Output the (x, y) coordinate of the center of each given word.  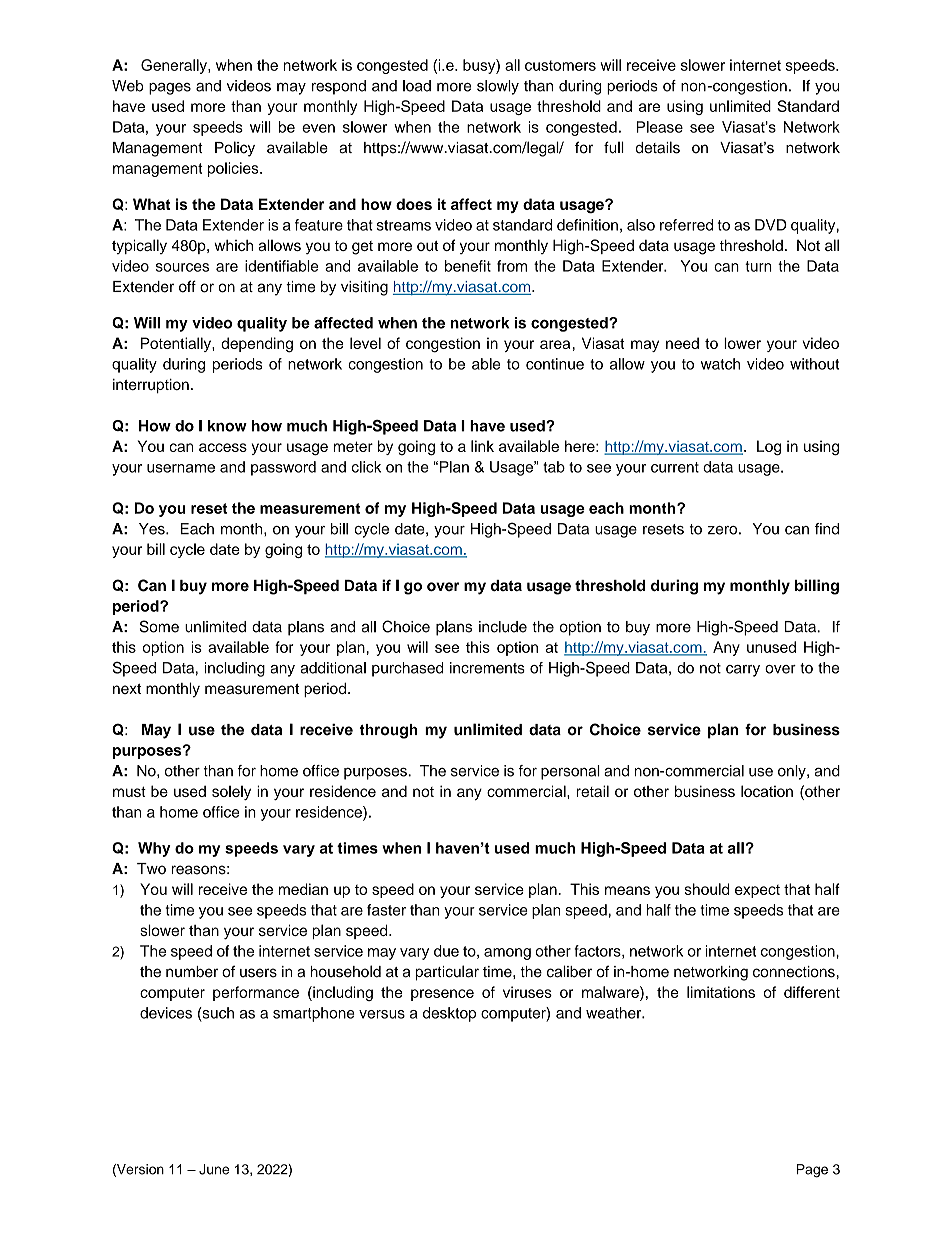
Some (159, 626)
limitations (721, 992)
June (214, 1169)
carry (743, 671)
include (503, 627)
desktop (449, 1014)
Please (660, 127)
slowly (498, 87)
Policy (235, 149)
